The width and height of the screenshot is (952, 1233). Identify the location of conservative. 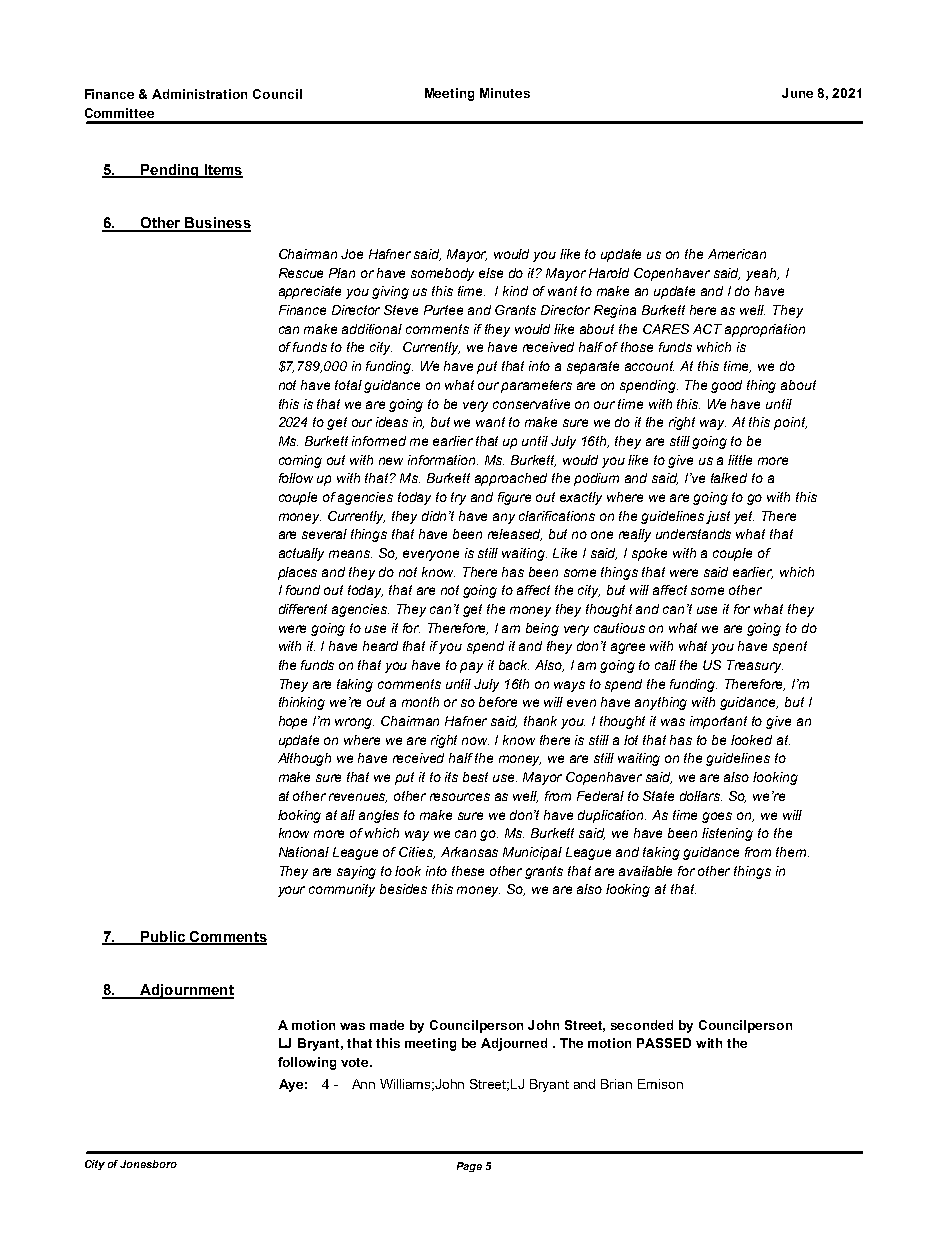
(531, 404).
